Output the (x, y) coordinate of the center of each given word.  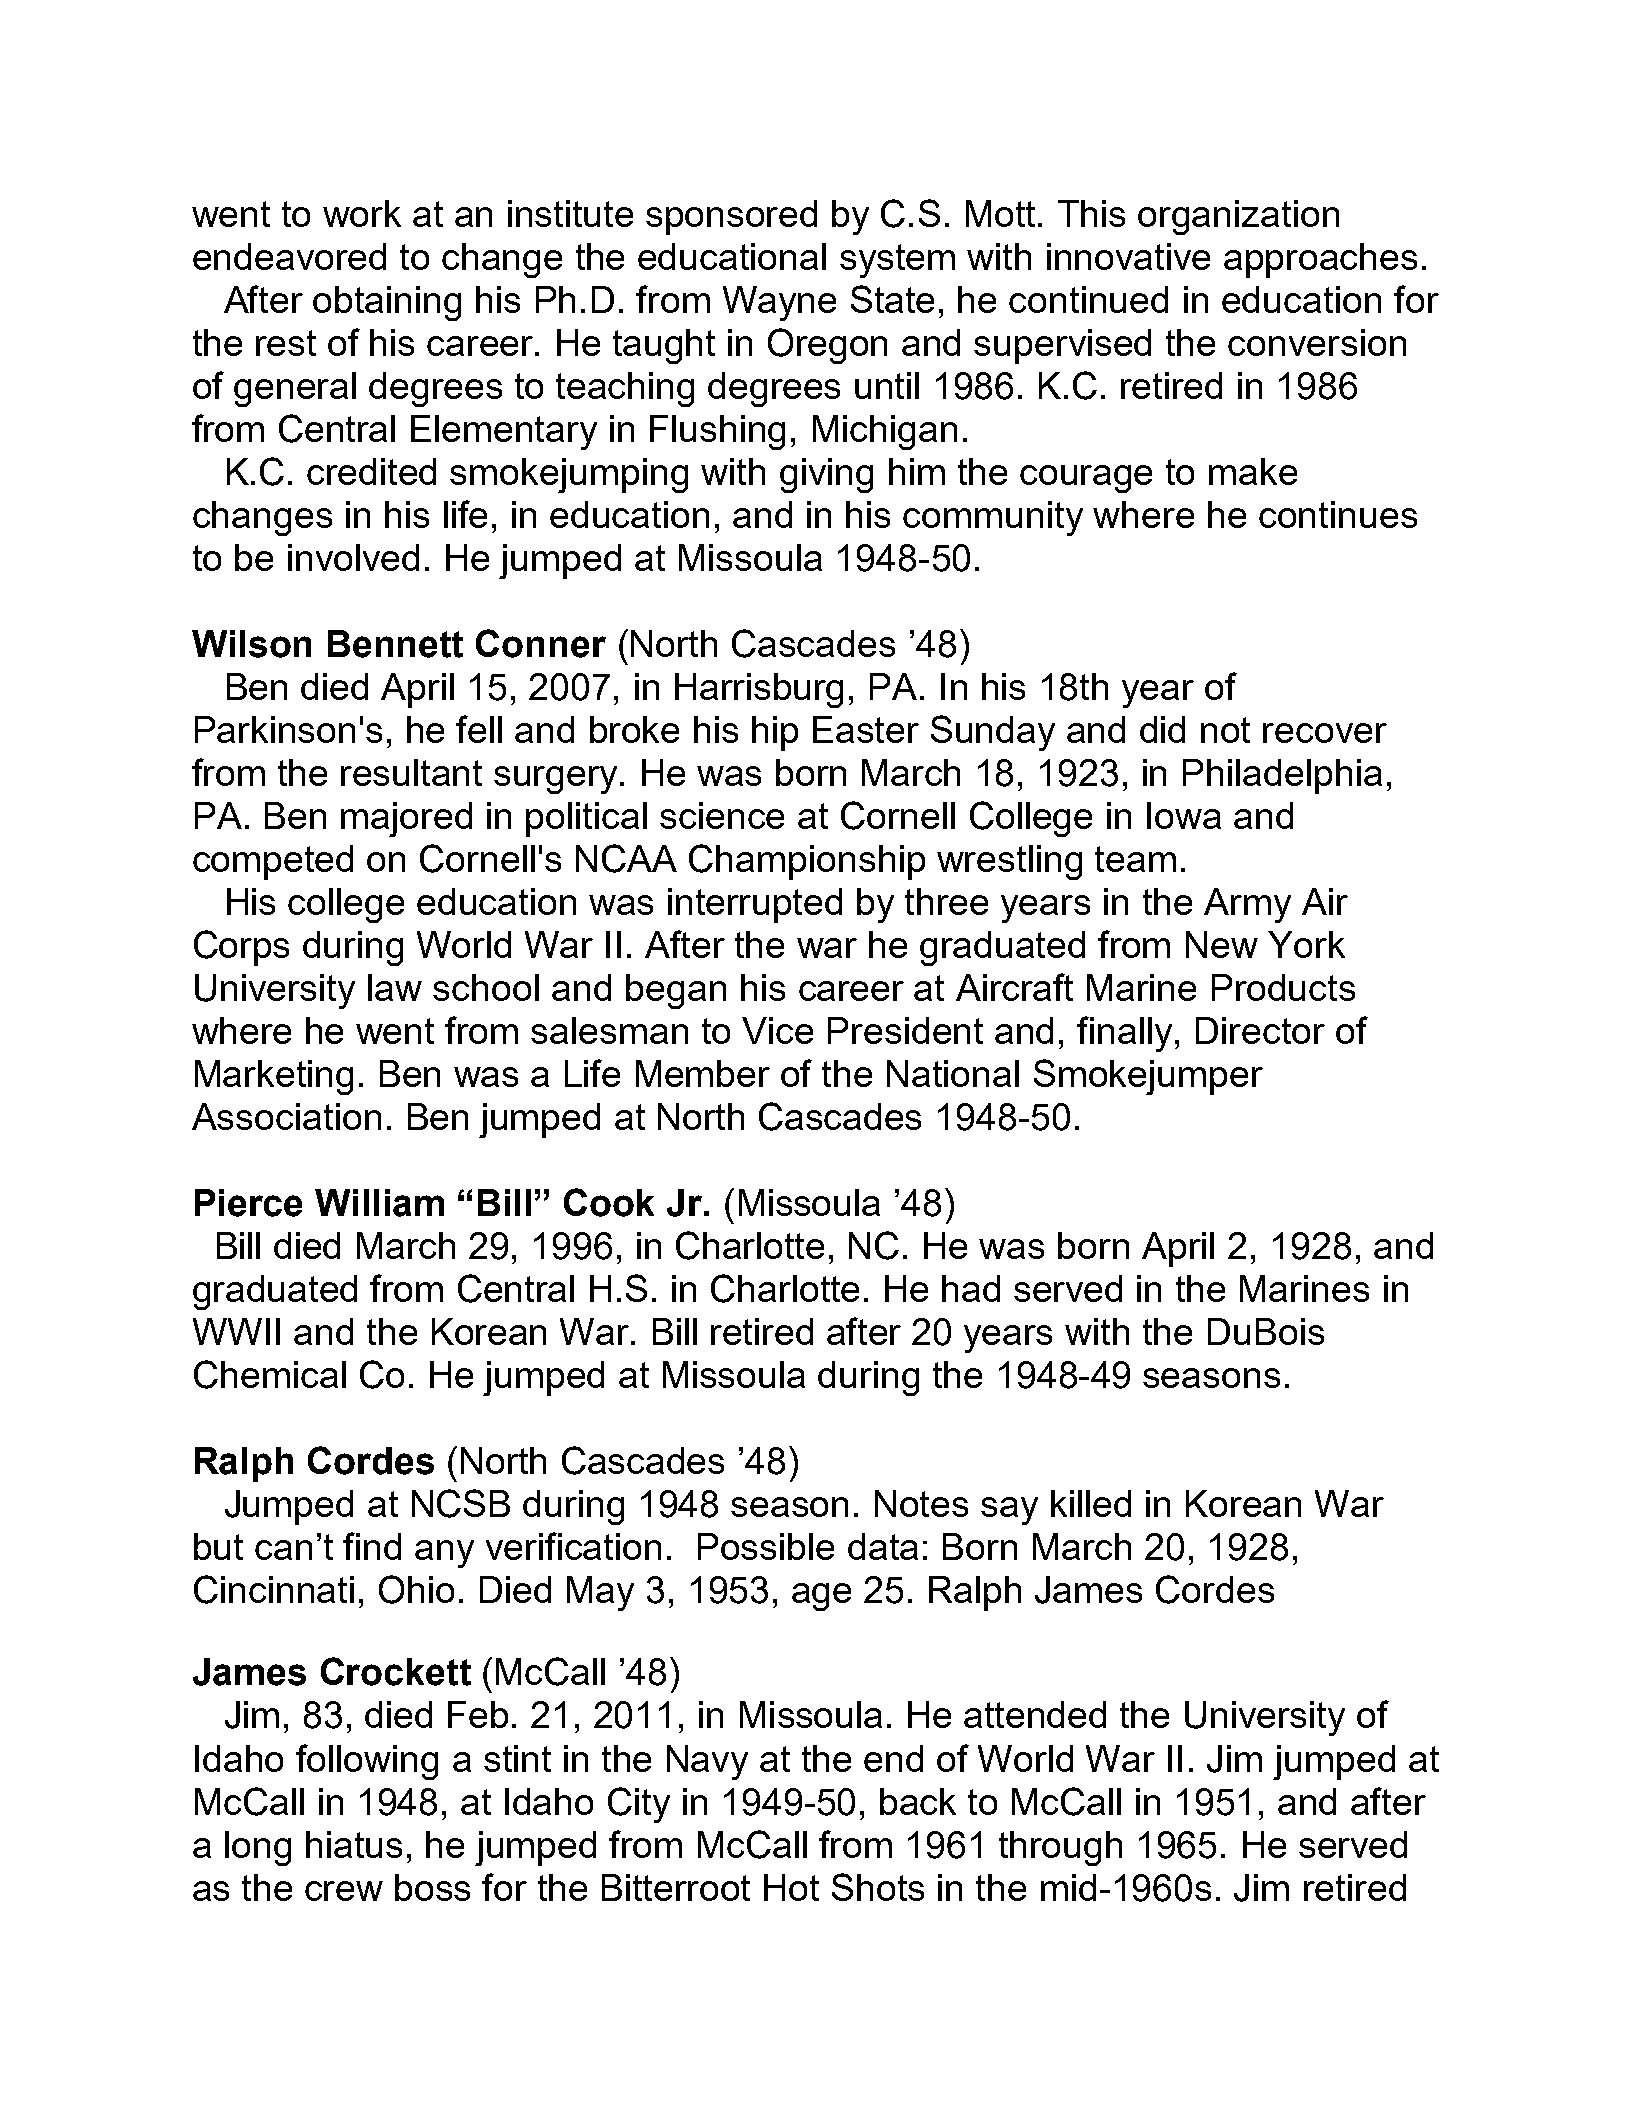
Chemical (270, 1374)
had (971, 1288)
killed (1091, 1503)
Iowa (1184, 815)
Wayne (779, 303)
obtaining (387, 303)
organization (1238, 217)
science (722, 815)
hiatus (354, 1844)
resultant (411, 772)
